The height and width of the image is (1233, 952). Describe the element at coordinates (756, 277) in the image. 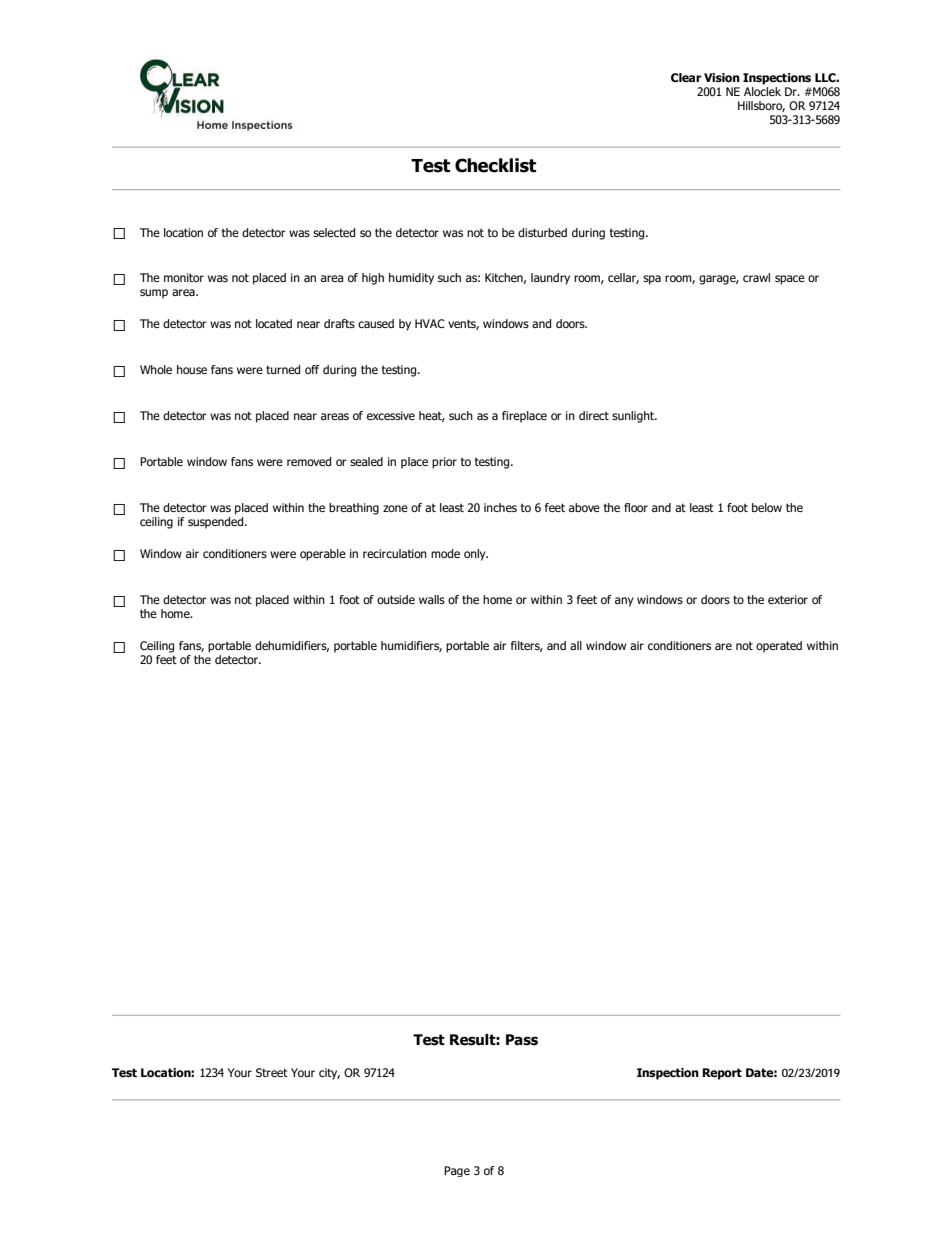

I see `crawl` at that location.
